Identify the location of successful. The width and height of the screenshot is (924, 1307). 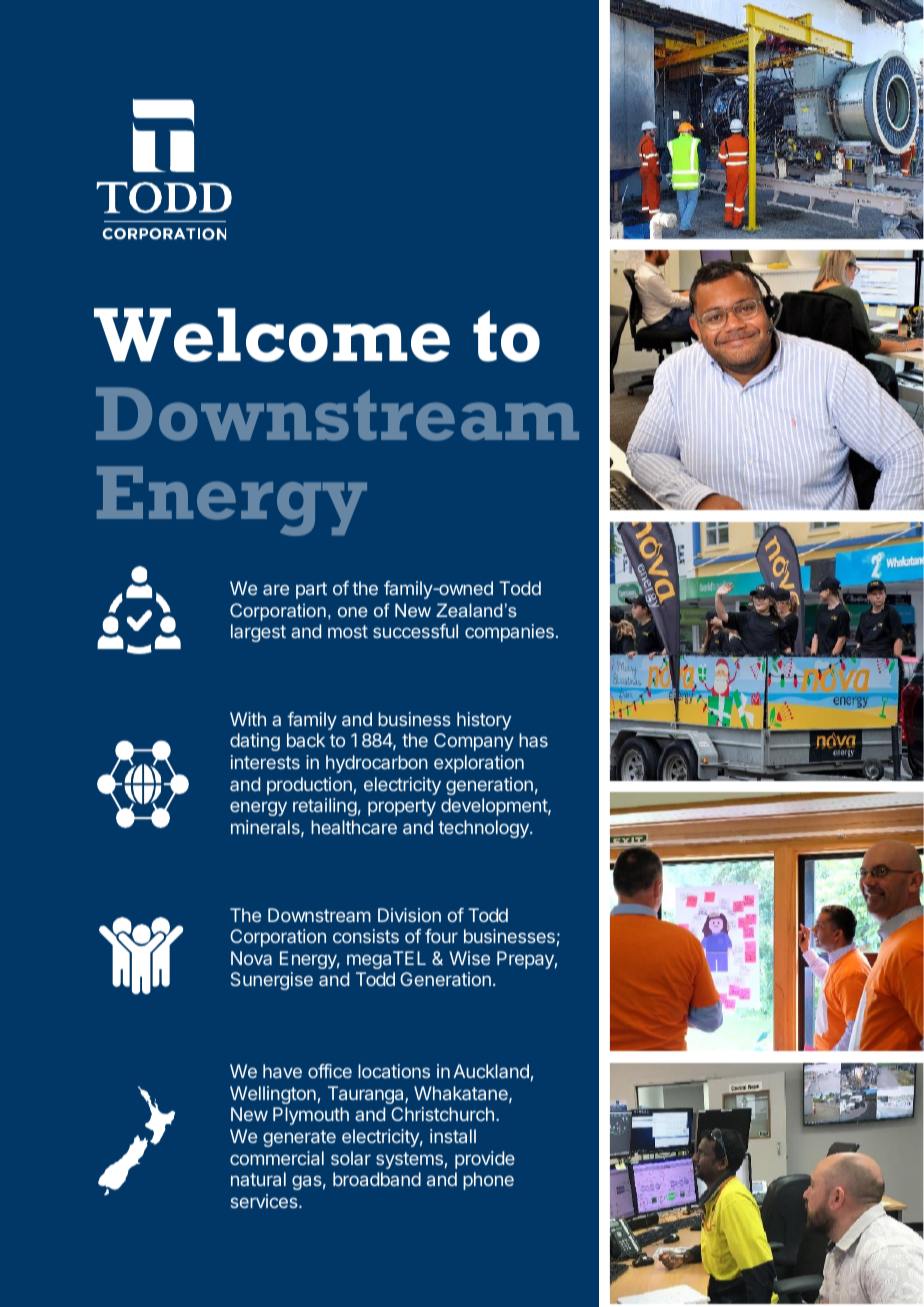
(415, 631).
